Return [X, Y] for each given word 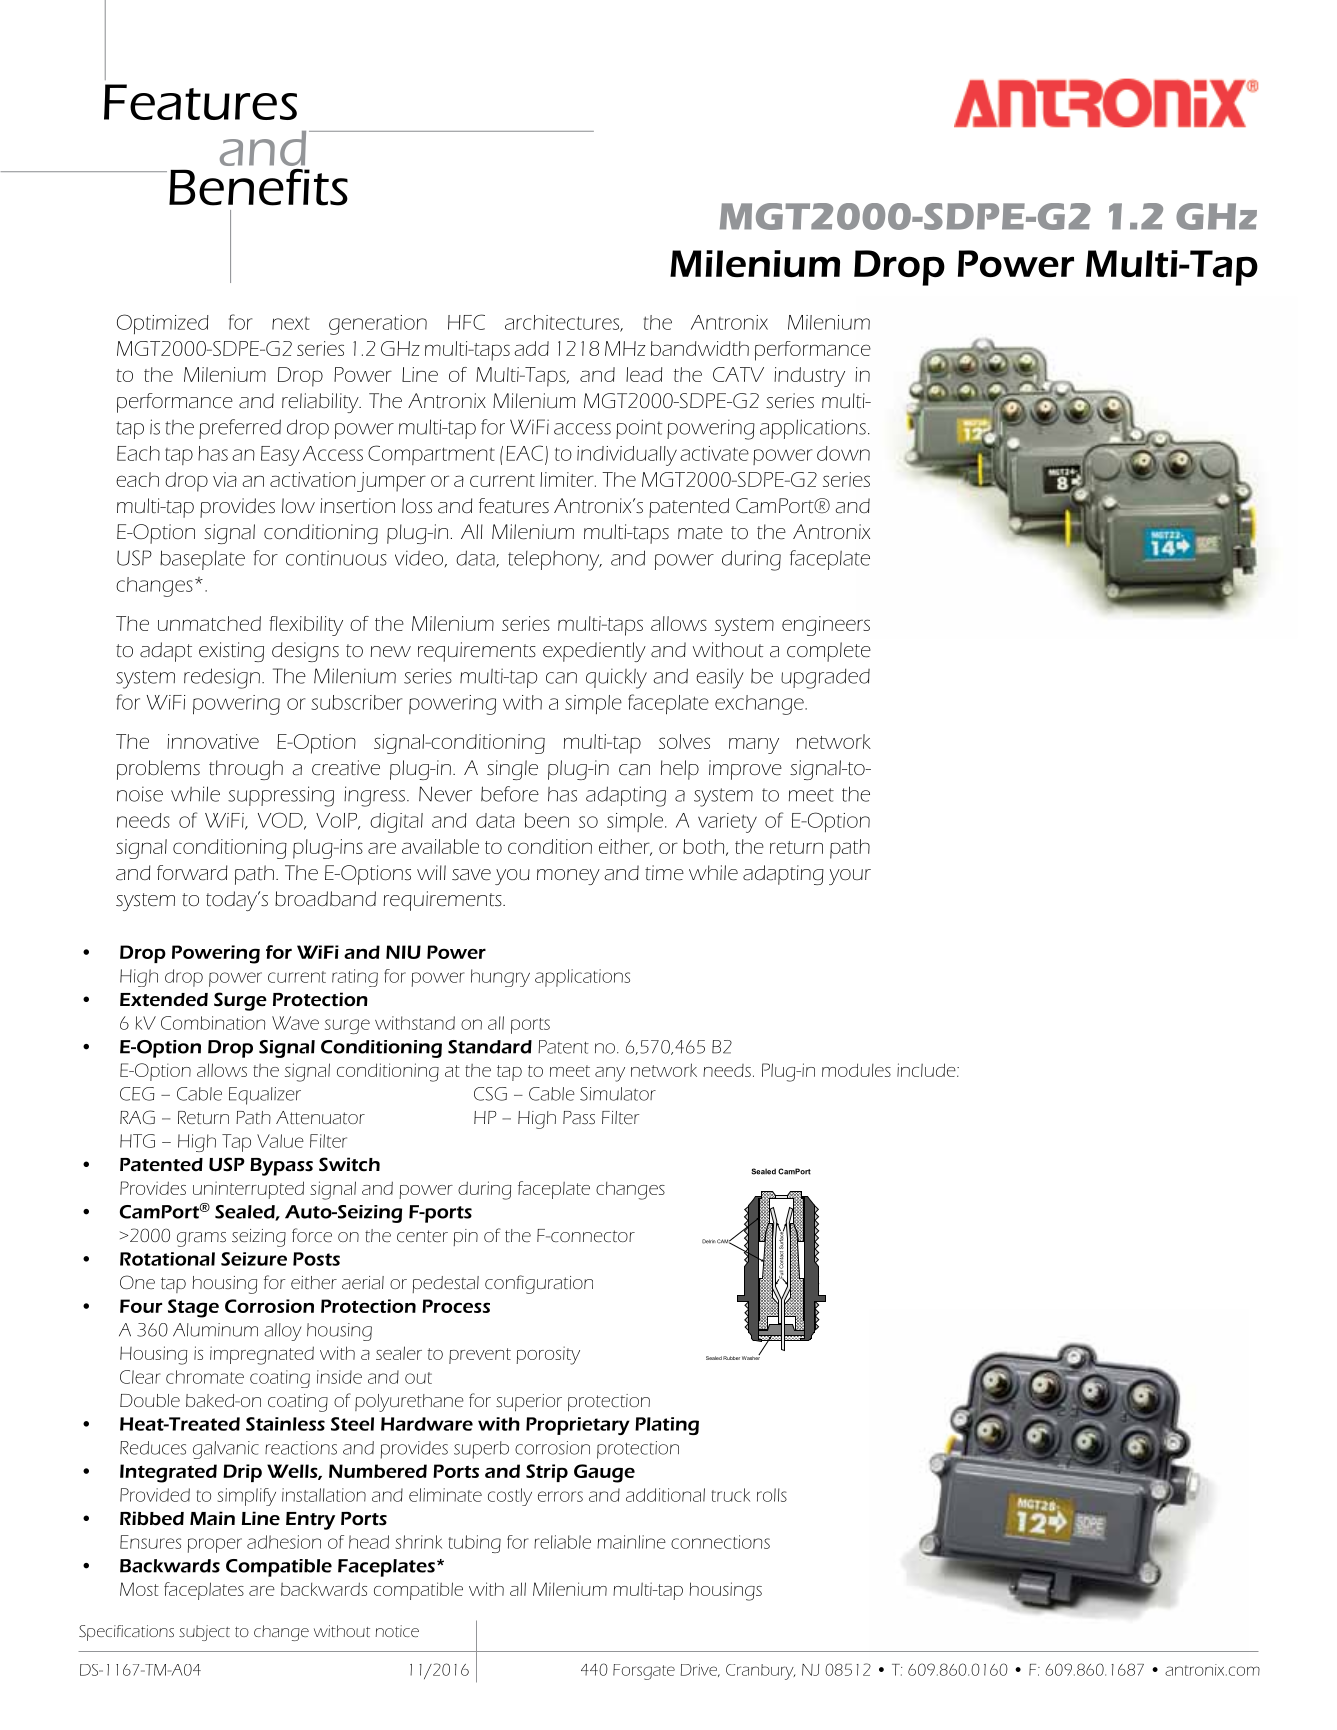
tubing [474, 1544]
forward [192, 872]
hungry [500, 978]
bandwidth [700, 348]
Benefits [258, 187]
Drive [700, 1670]
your [850, 877]
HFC [466, 322]
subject [204, 1633]
